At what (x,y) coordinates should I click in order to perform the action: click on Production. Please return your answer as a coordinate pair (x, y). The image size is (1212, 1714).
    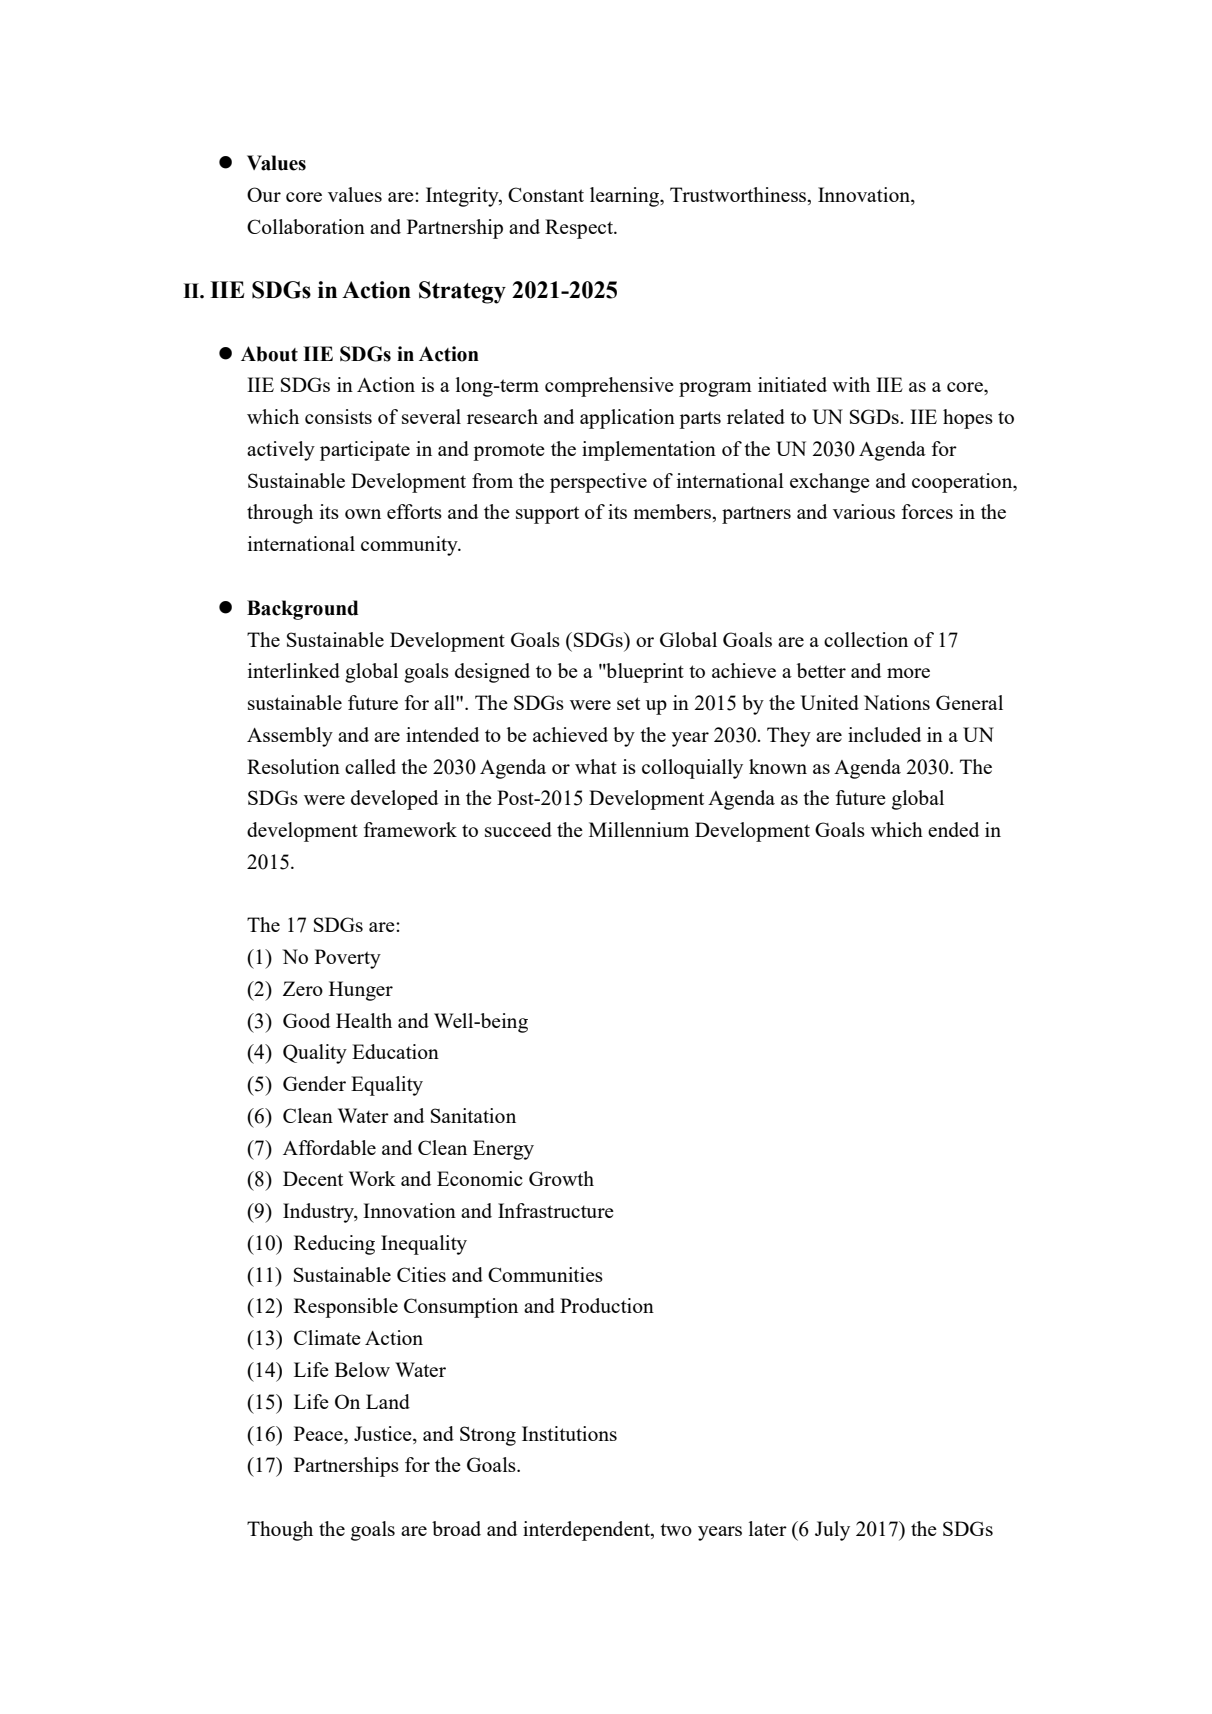
    Looking at the image, I should click on (607, 1305).
